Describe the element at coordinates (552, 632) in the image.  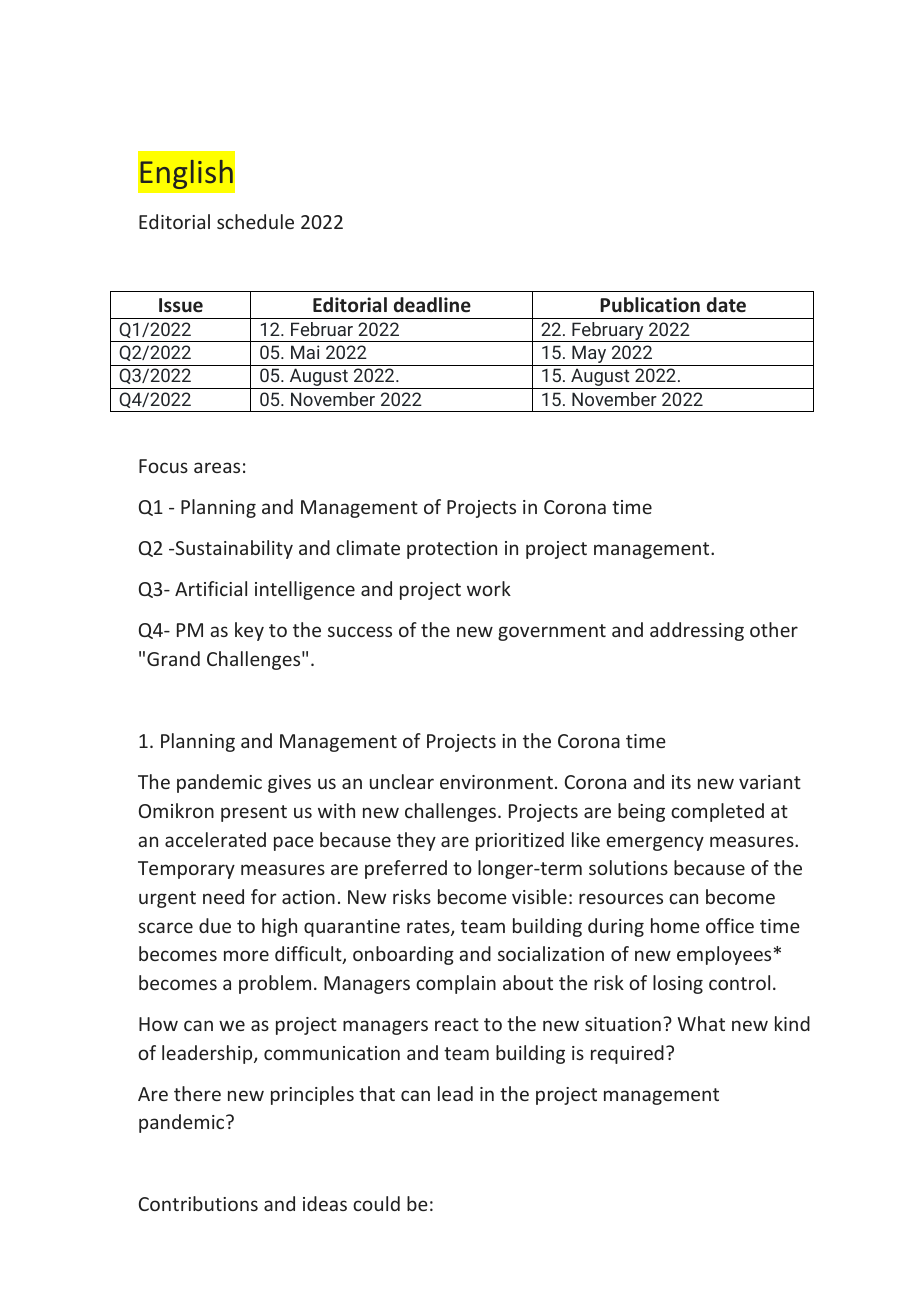
I see `government` at that location.
